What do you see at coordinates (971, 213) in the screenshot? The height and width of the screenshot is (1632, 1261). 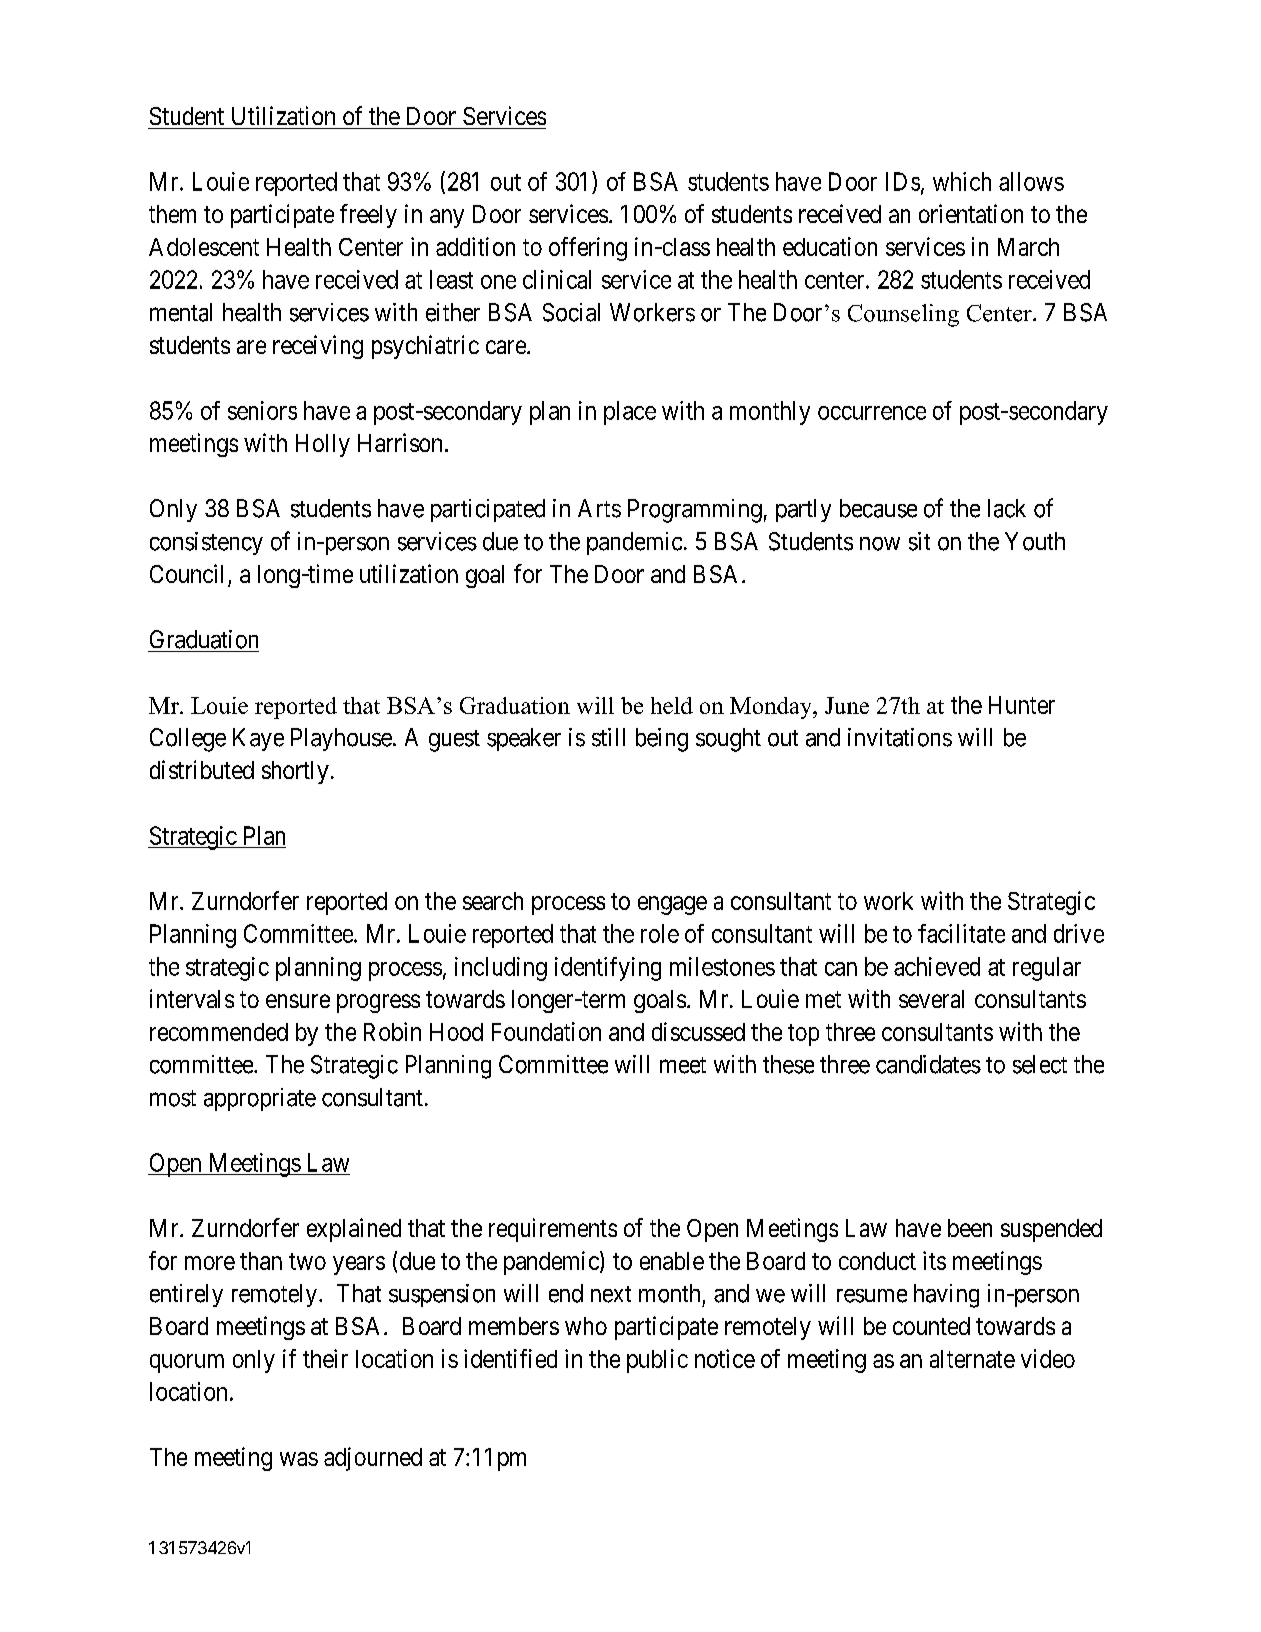 I see `orientation` at bounding box center [971, 213].
